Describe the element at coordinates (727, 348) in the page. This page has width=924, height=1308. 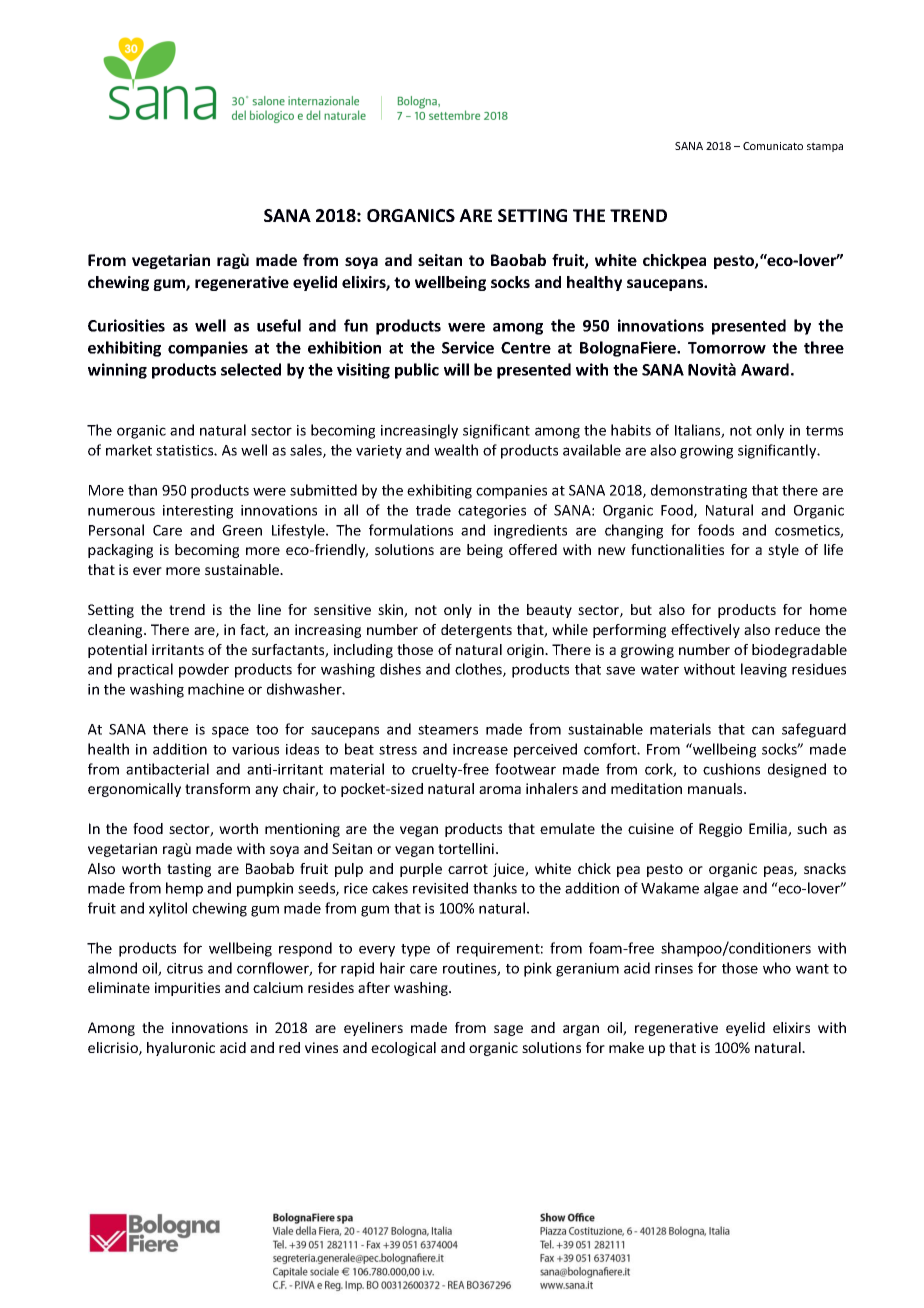
I see `Tomorrow` at that location.
